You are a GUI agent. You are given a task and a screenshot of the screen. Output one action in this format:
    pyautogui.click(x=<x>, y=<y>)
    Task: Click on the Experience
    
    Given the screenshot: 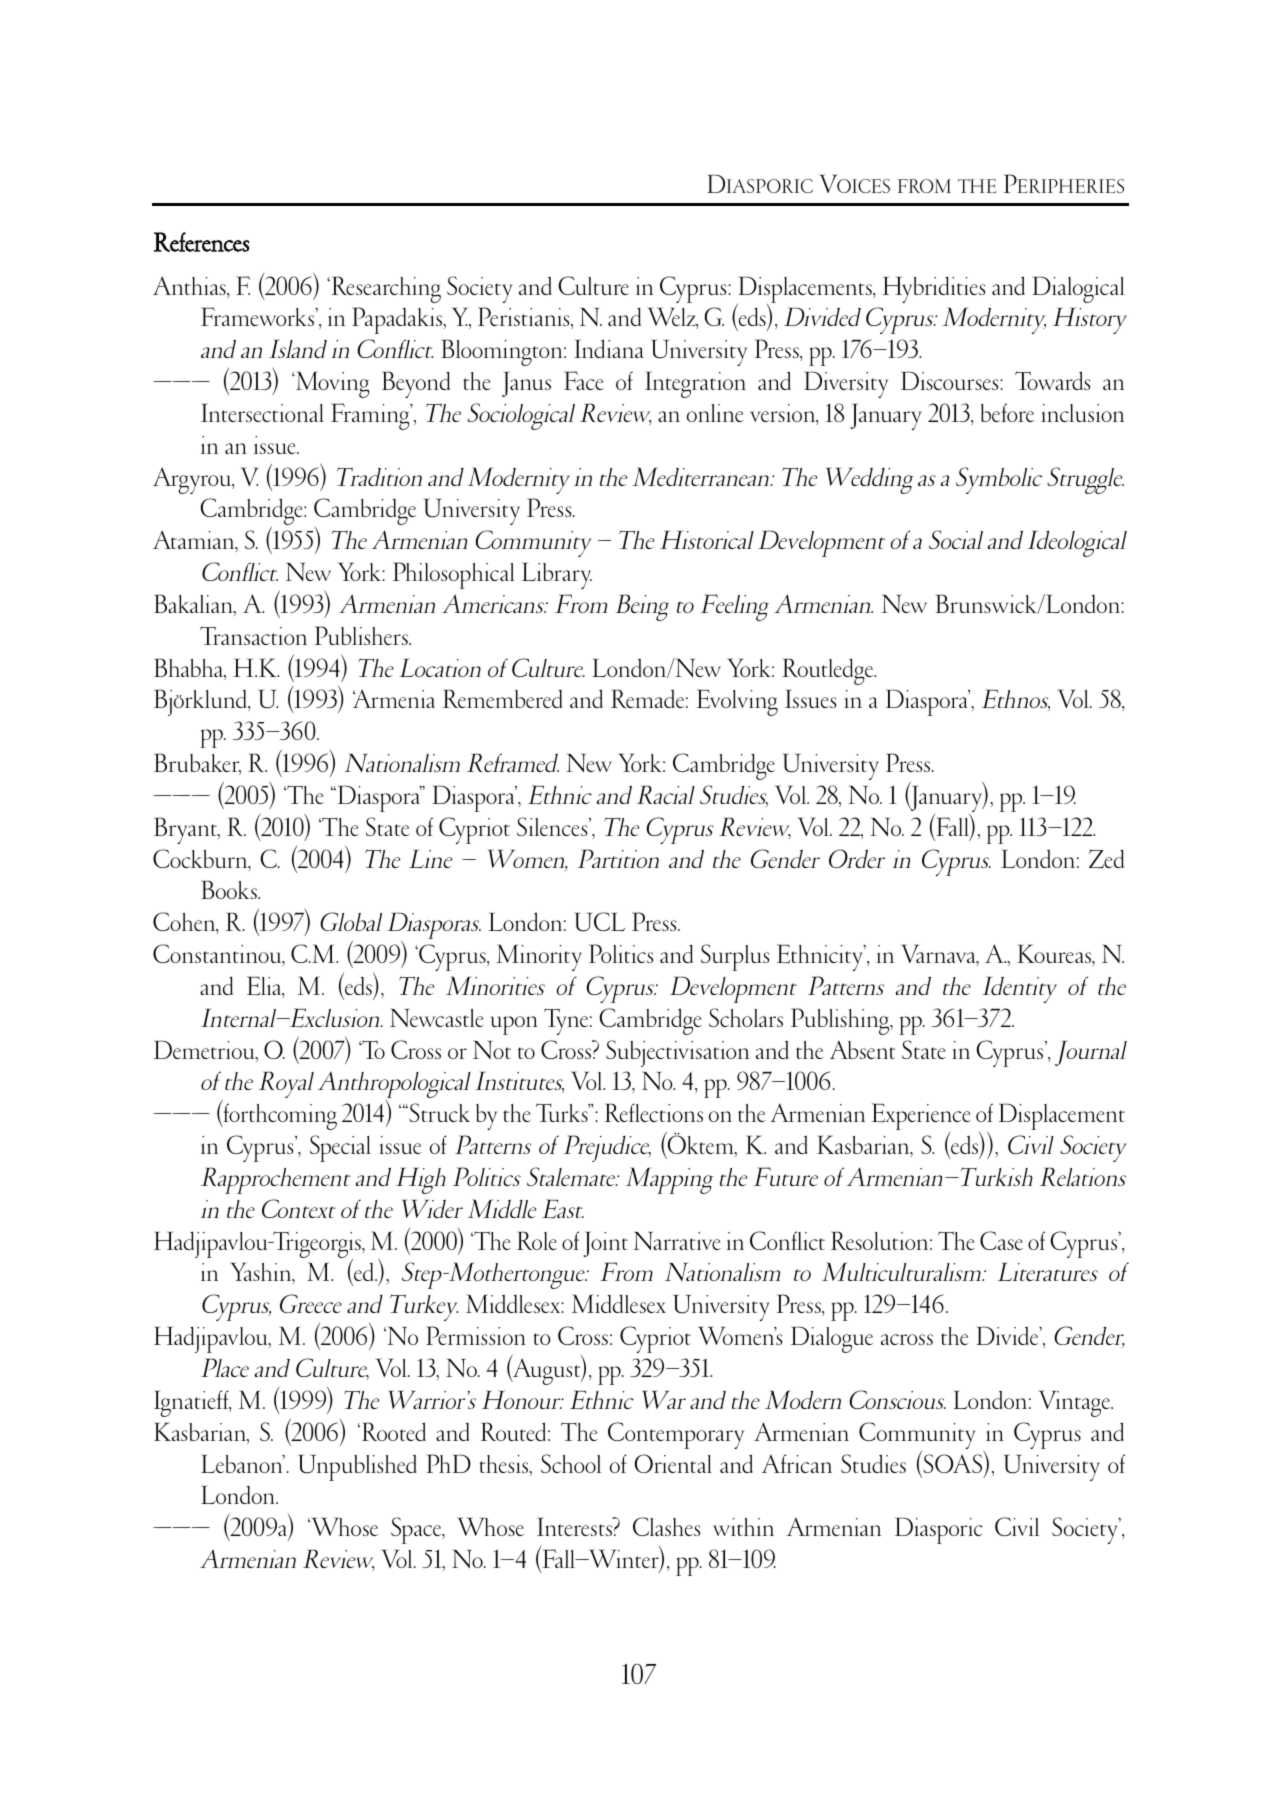 What is the action you would take?
    pyautogui.click(x=921, y=1118)
